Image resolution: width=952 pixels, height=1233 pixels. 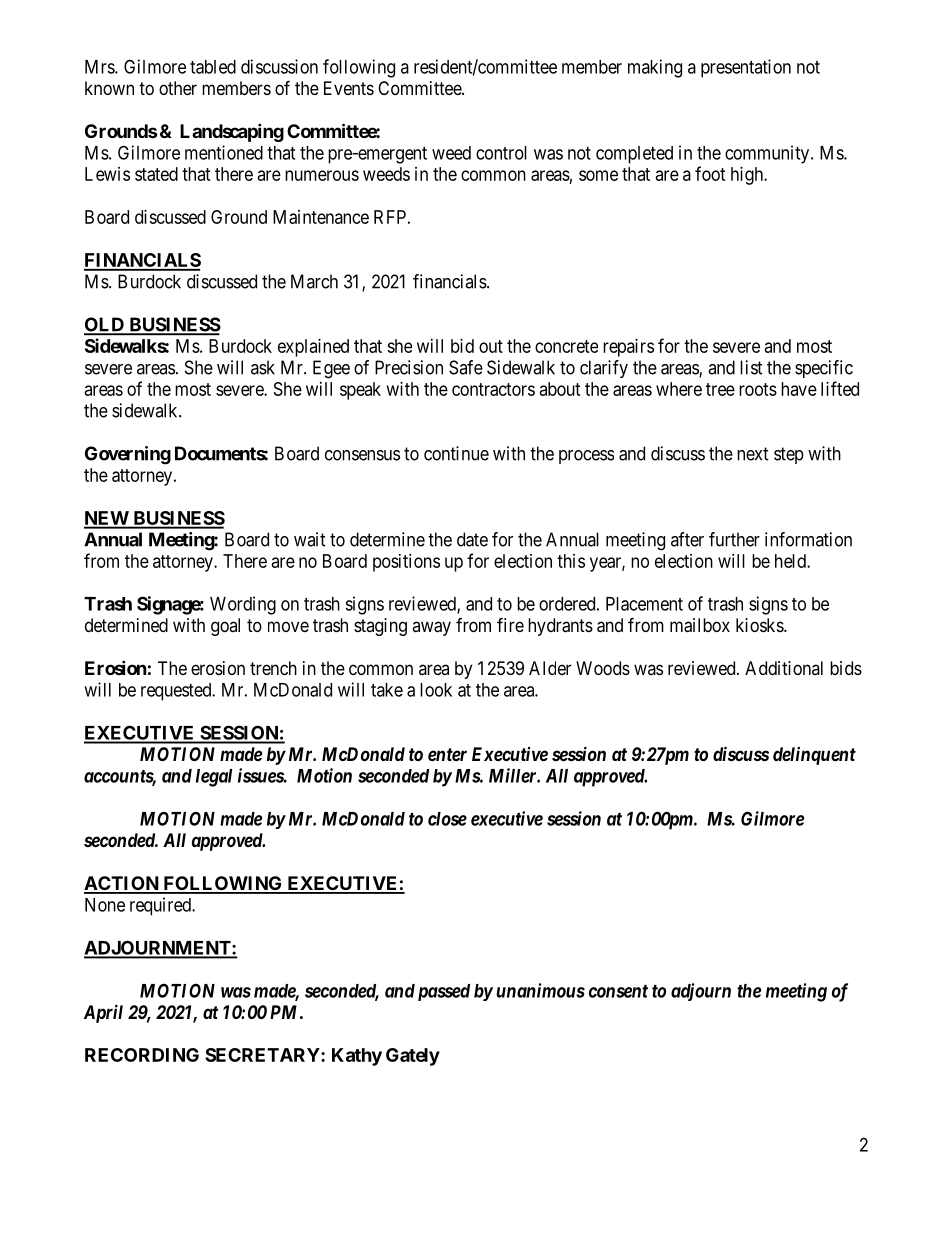 I want to click on other, so click(x=178, y=88).
